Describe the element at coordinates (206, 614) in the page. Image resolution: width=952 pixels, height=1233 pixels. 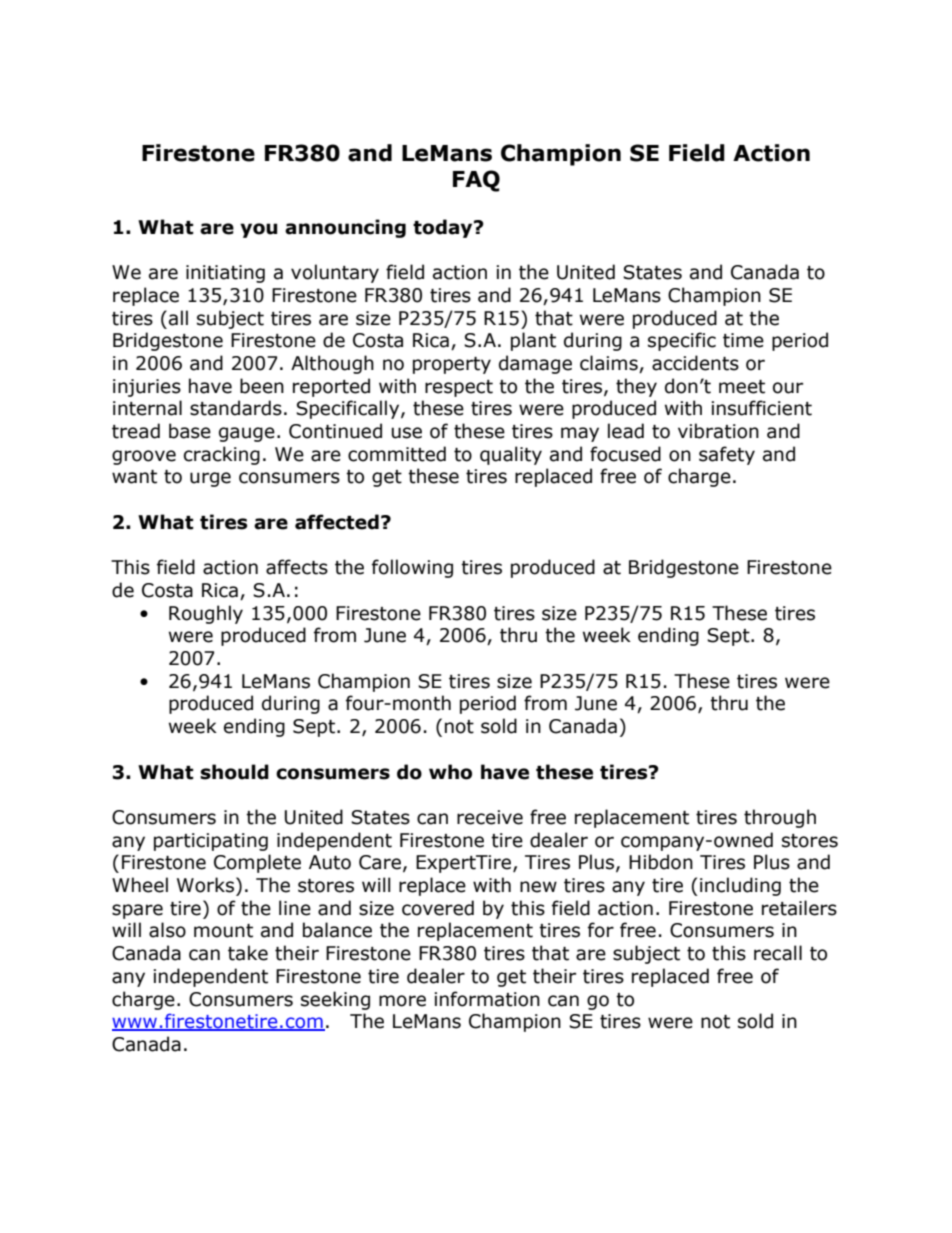
I see `Roughly` at that location.
